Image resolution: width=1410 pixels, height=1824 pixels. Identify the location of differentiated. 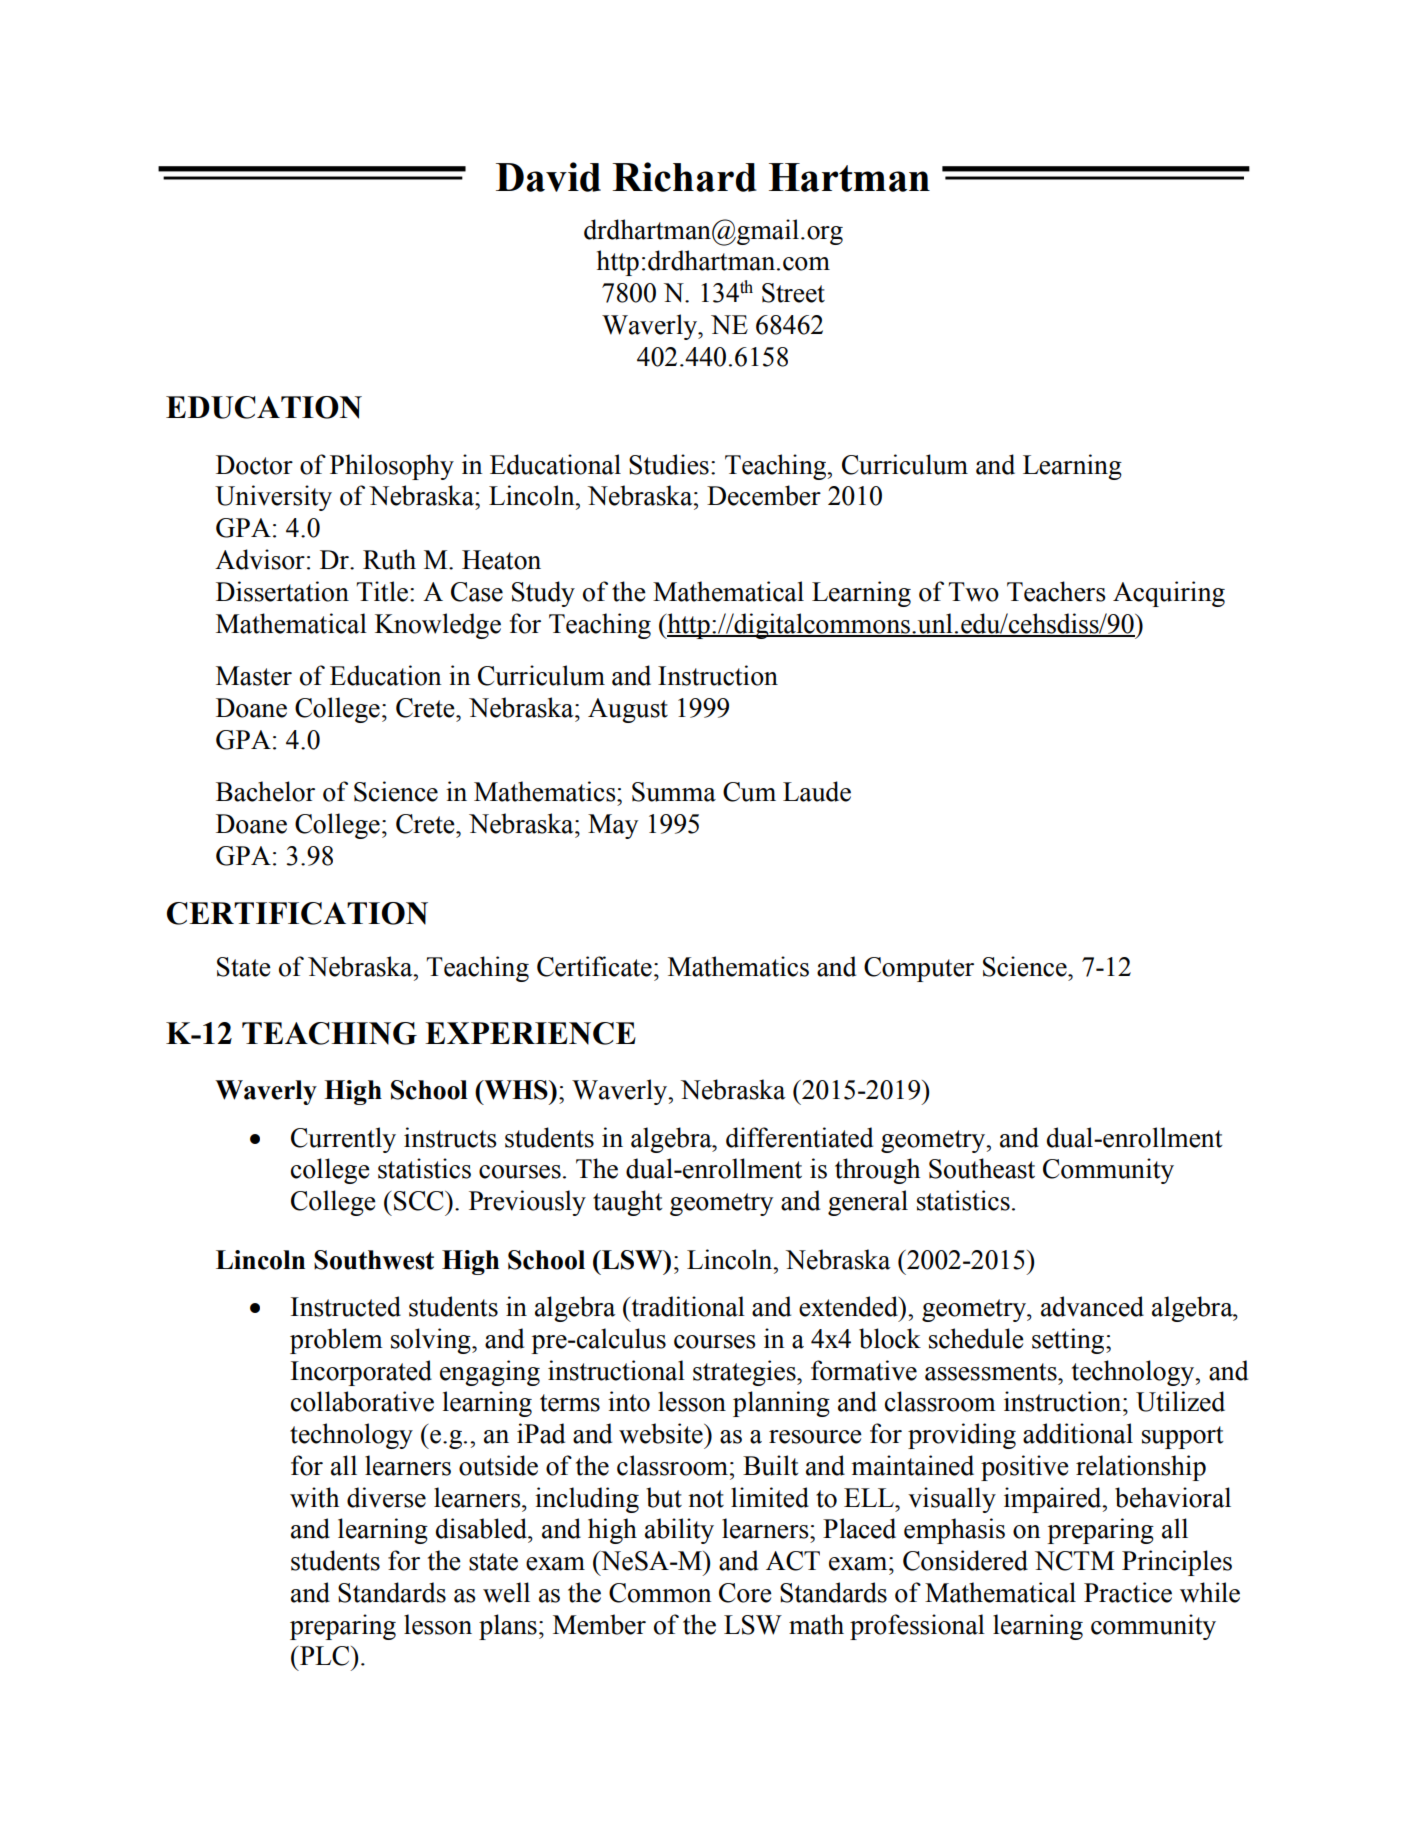
(799, 1137).
